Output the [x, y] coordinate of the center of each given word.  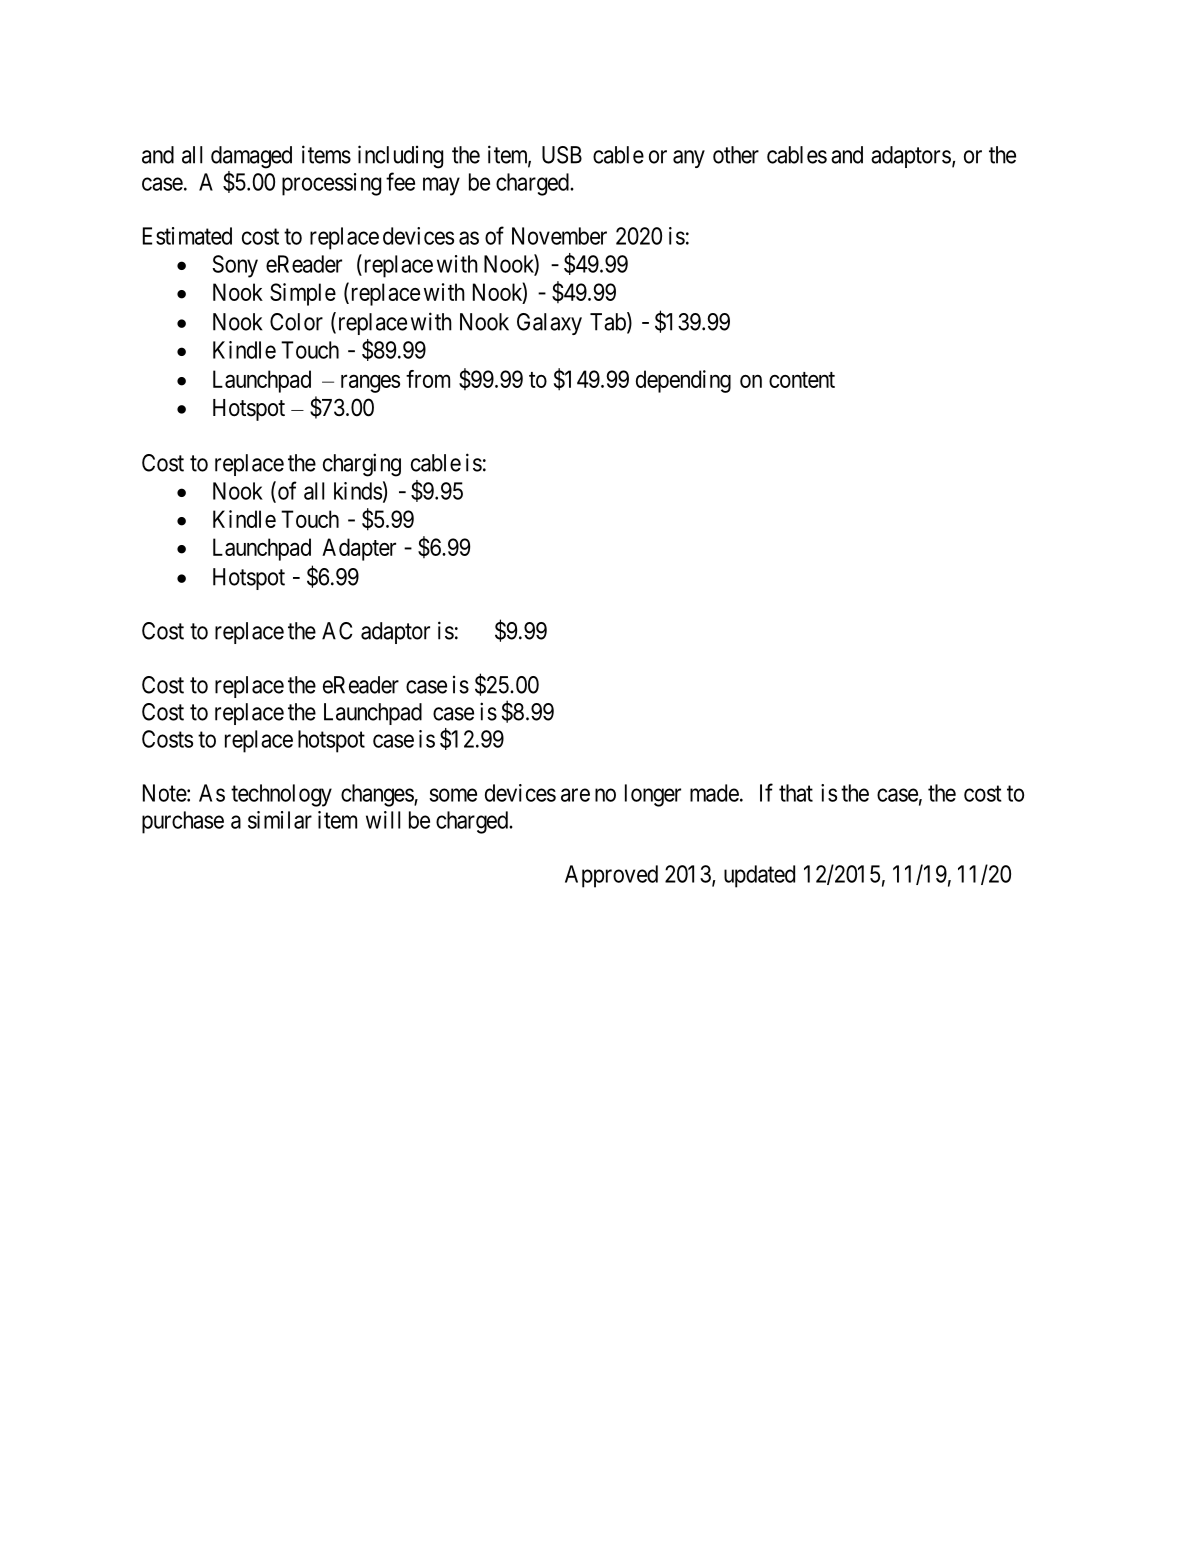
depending [683, 381]
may [441, 186]
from [428, 379]
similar [280, 820]
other [736, 155]
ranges [370, 384]
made [714, 793]
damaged [251, 157]
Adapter [359, 549]
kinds [358, 491]
